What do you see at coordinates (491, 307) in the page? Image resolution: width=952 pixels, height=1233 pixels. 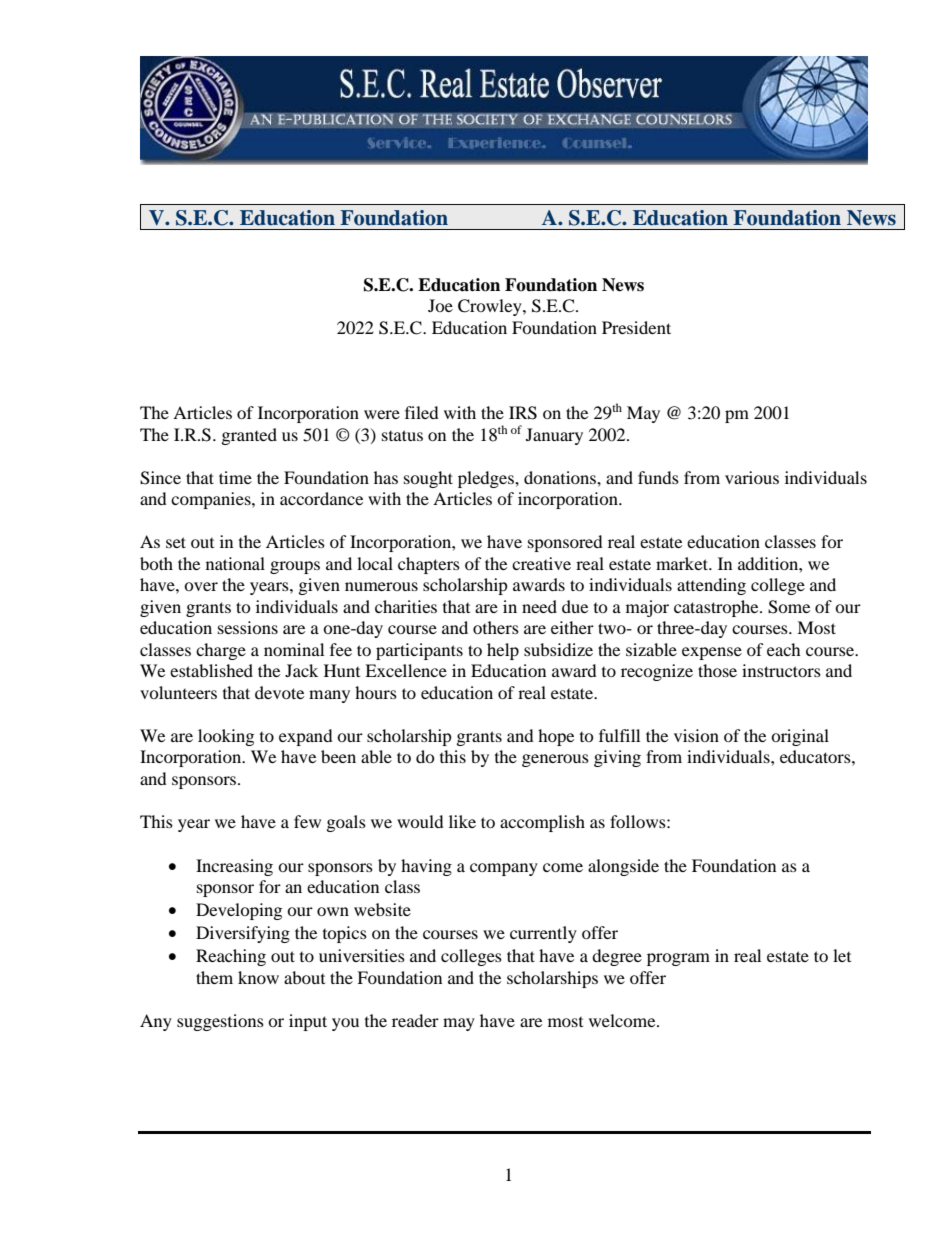 I see `Crowley` at bounding box center [491, 307].
